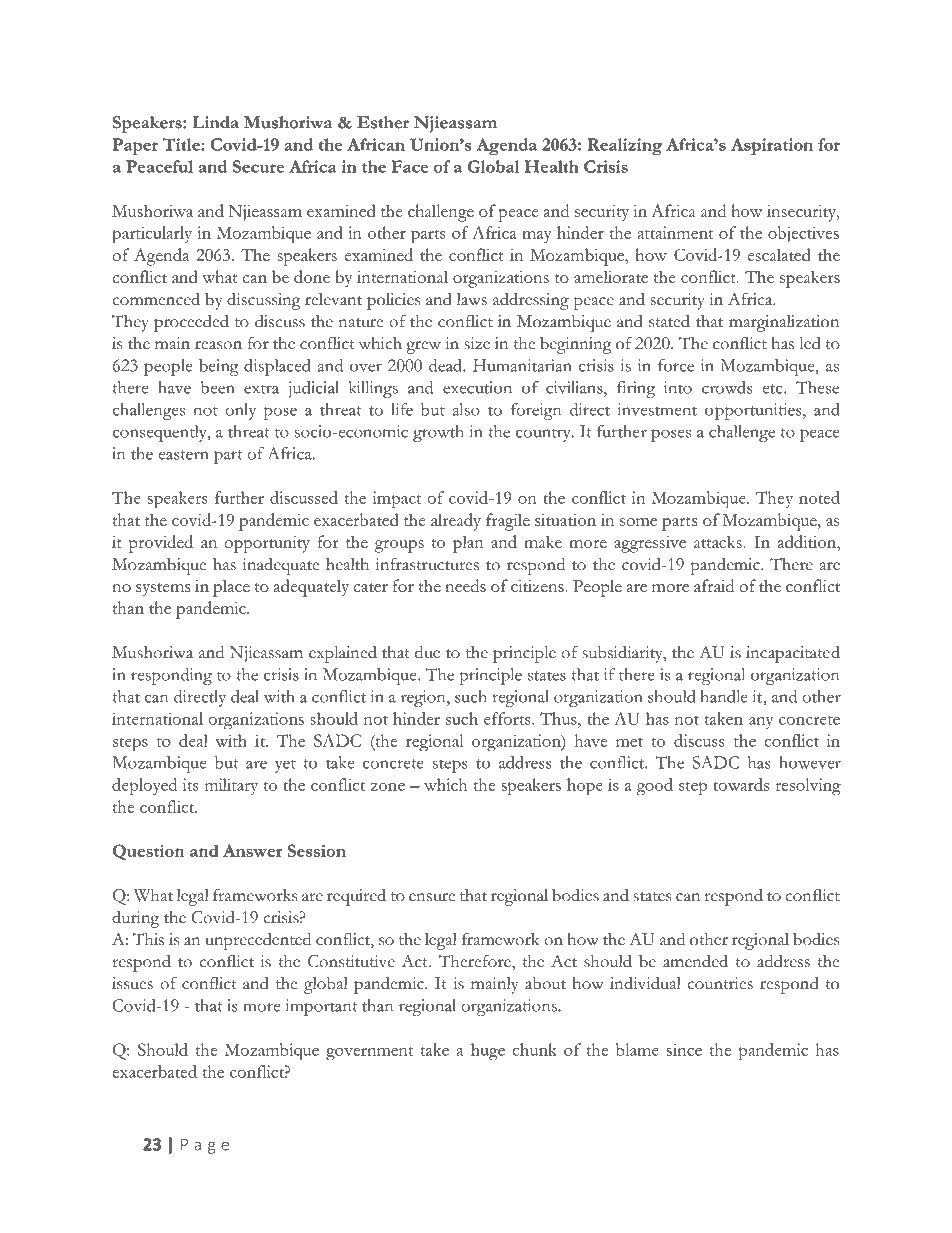 Image resolution: width=952 pixels, height=1233 pixels. Describe the element at coordinates (714, 585) in the page. I see `afraid` at that location.
